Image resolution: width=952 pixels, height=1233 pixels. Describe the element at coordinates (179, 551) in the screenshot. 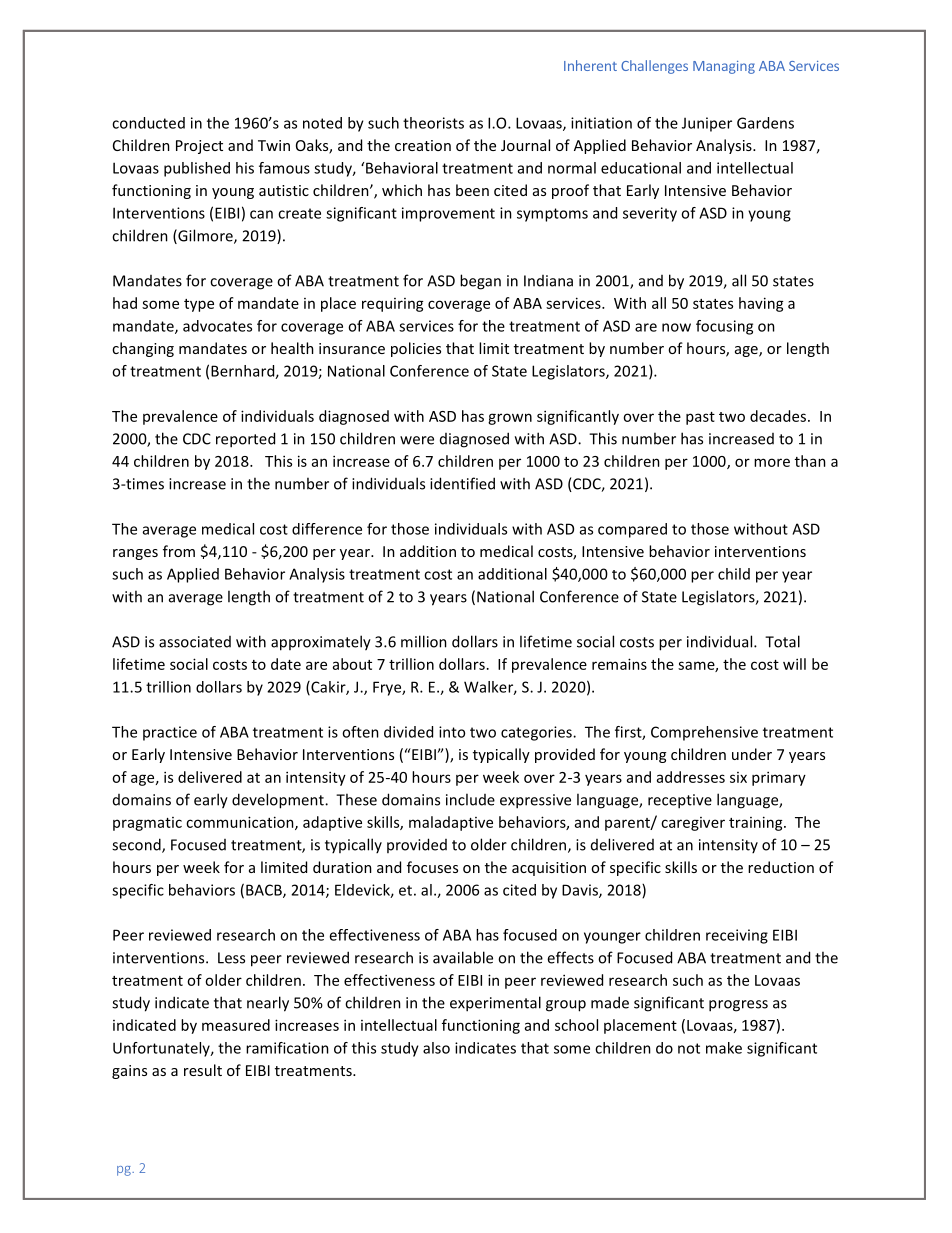

I see `from` at that location.
